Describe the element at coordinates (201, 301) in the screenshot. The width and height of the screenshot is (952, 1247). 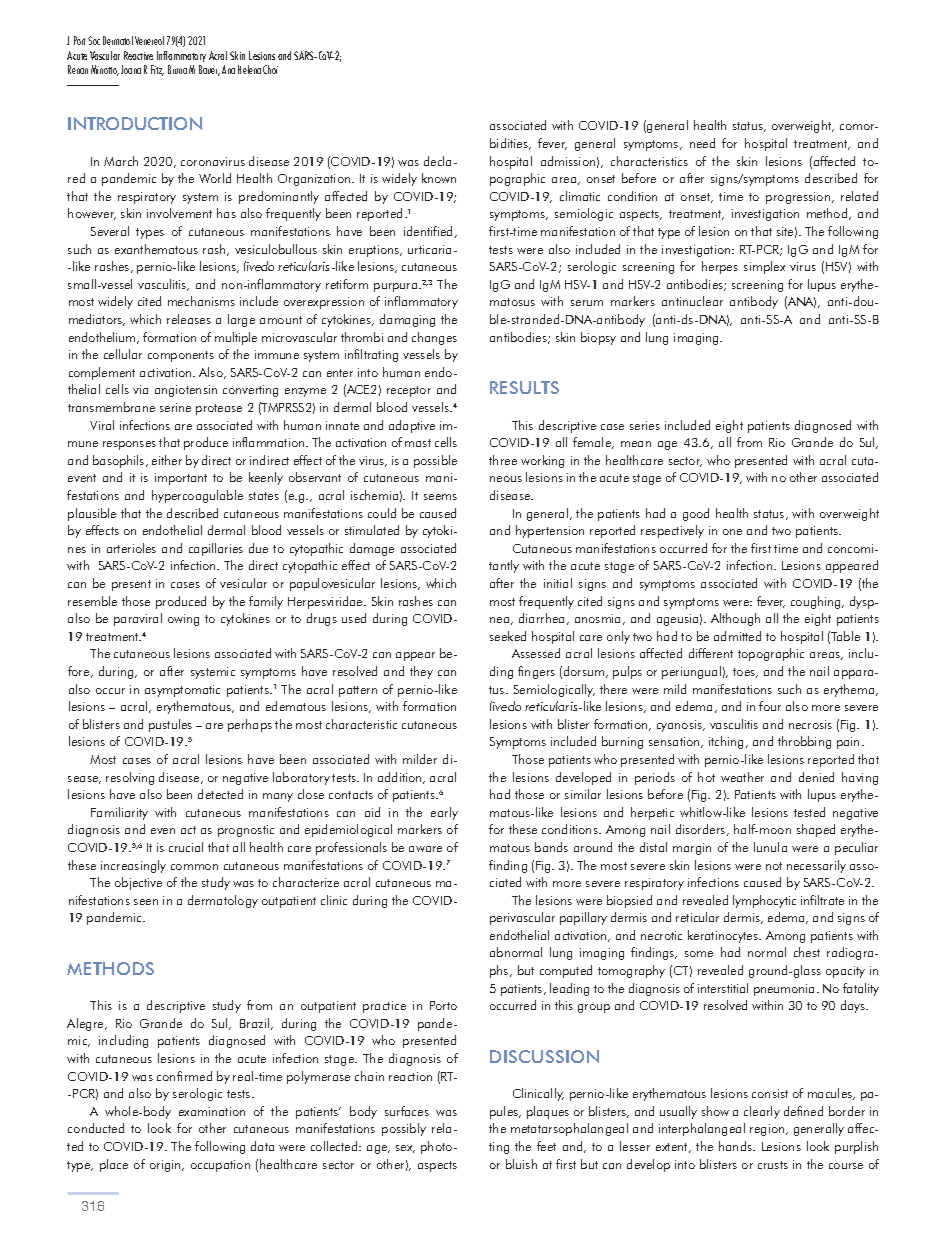
I see `mechanisms` at that location.
